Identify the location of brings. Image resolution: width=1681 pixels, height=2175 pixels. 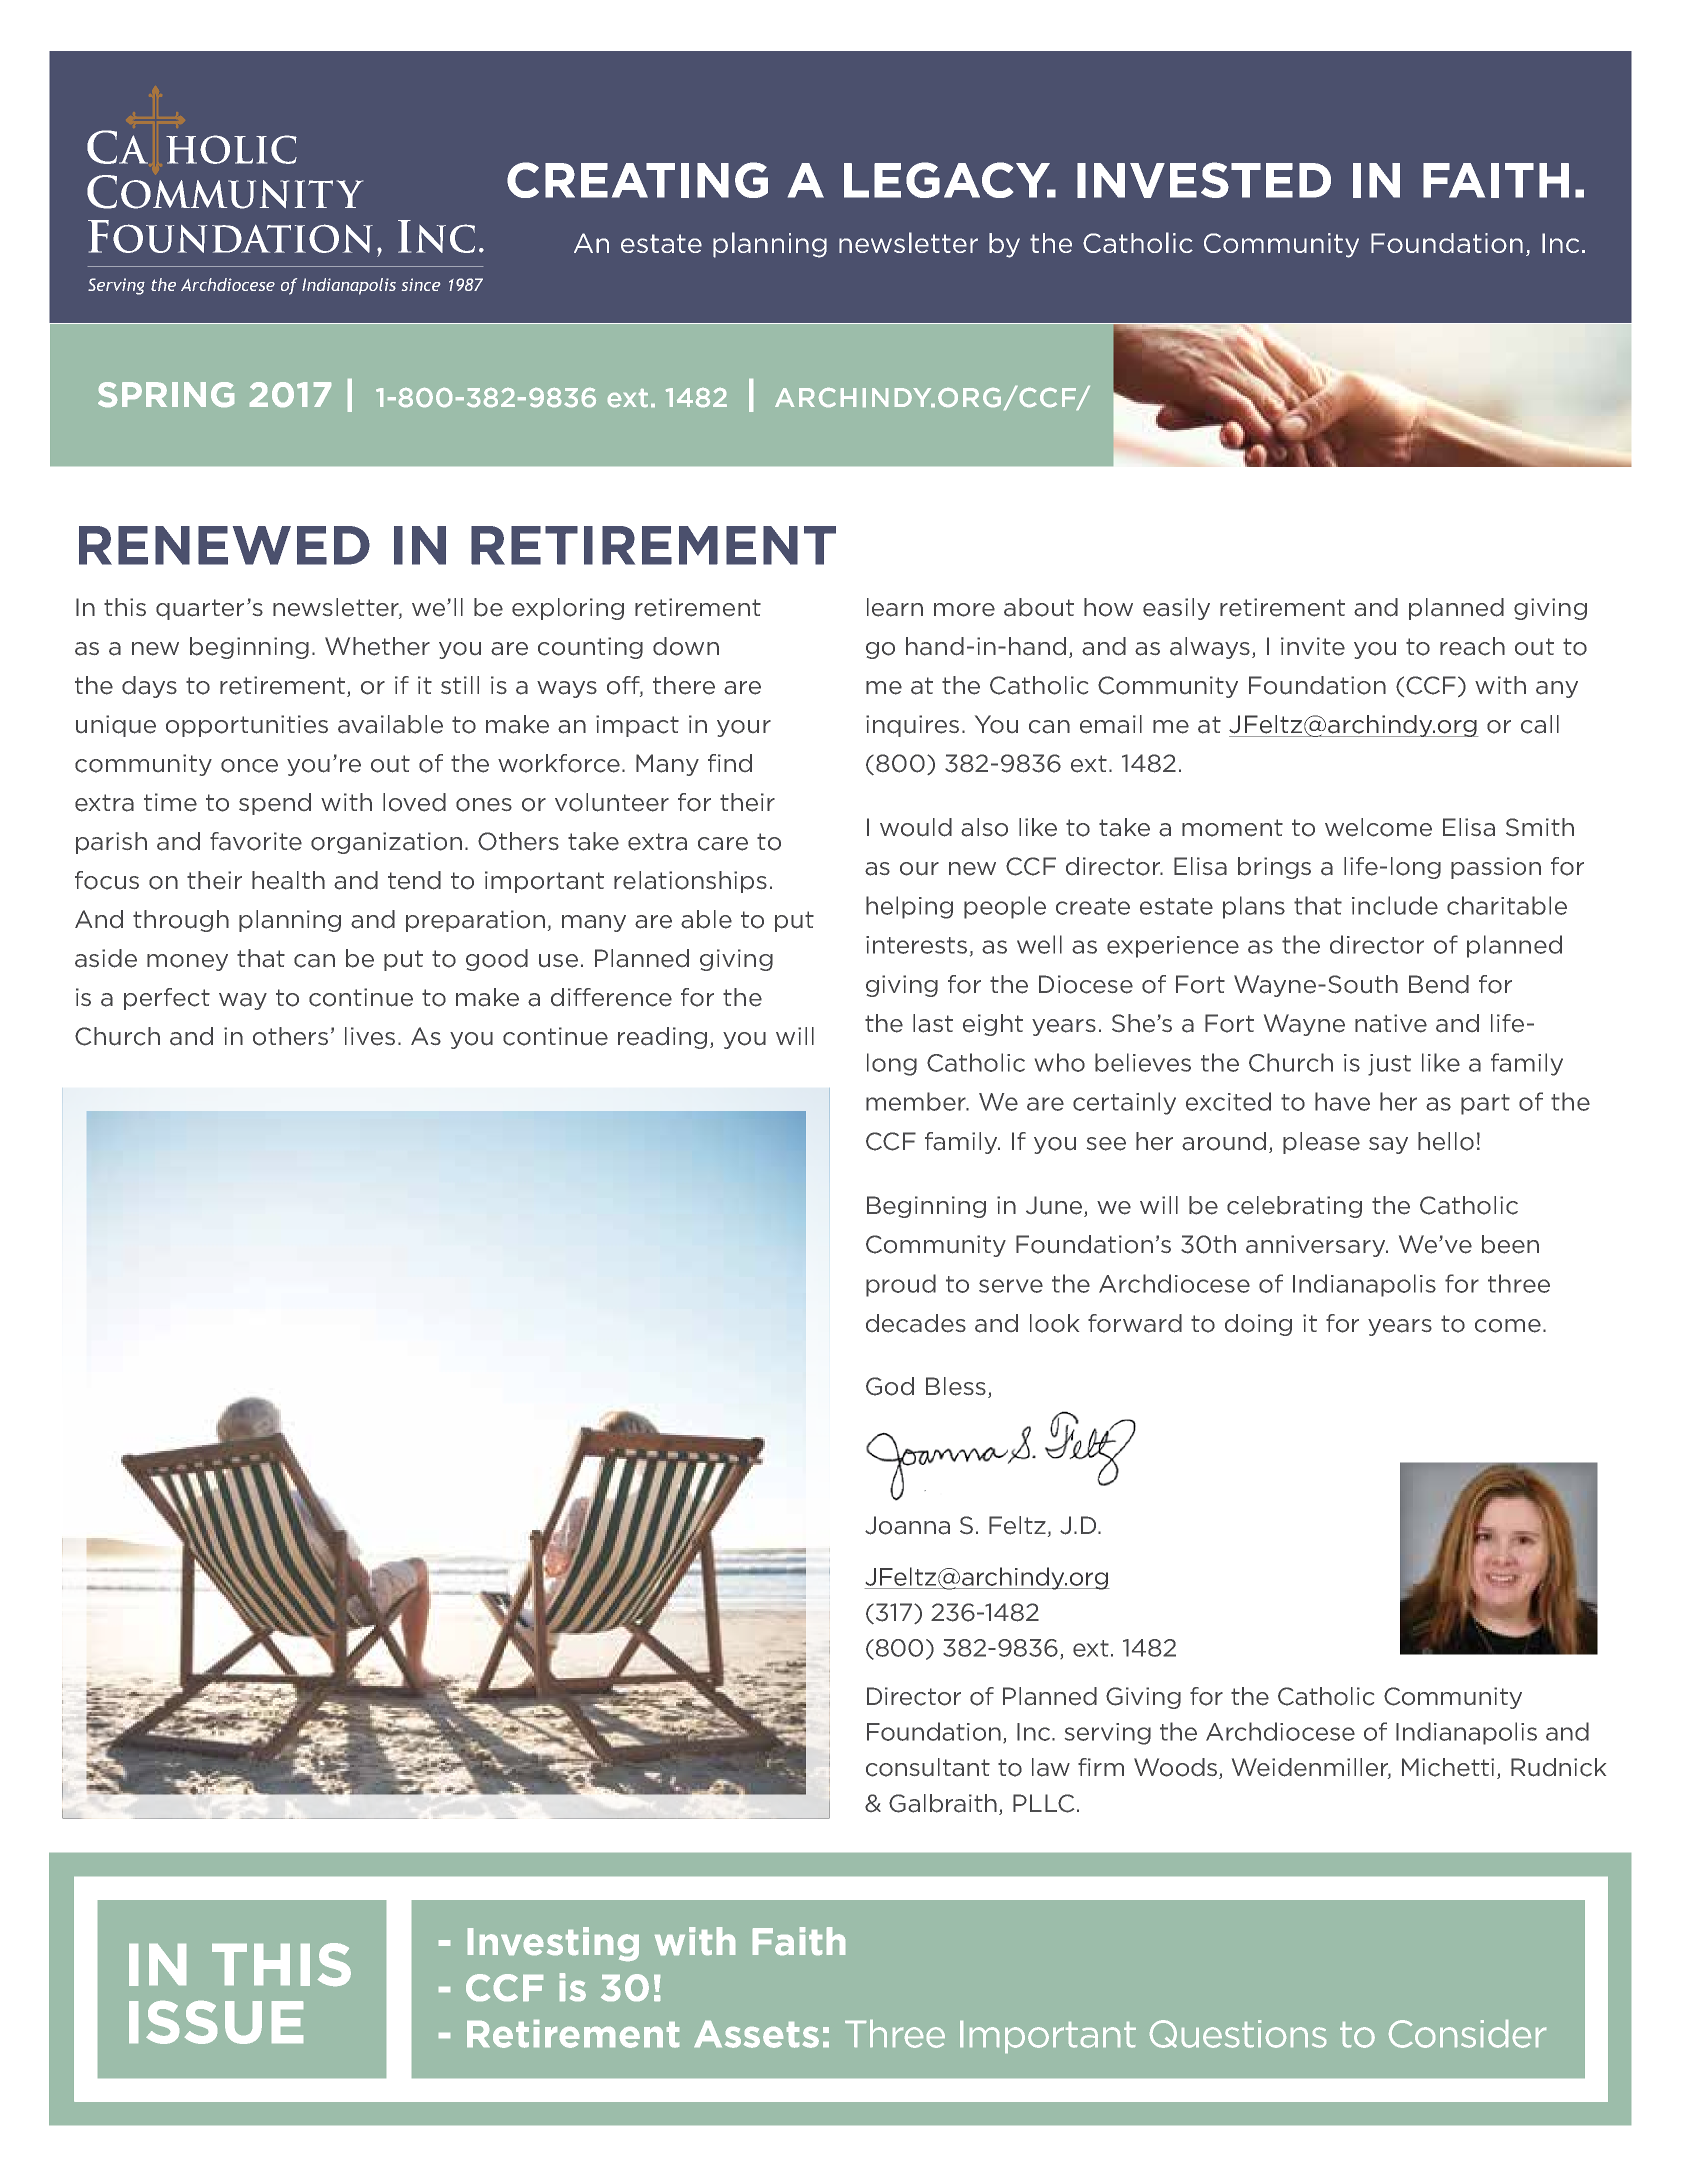
(1274, 868).
